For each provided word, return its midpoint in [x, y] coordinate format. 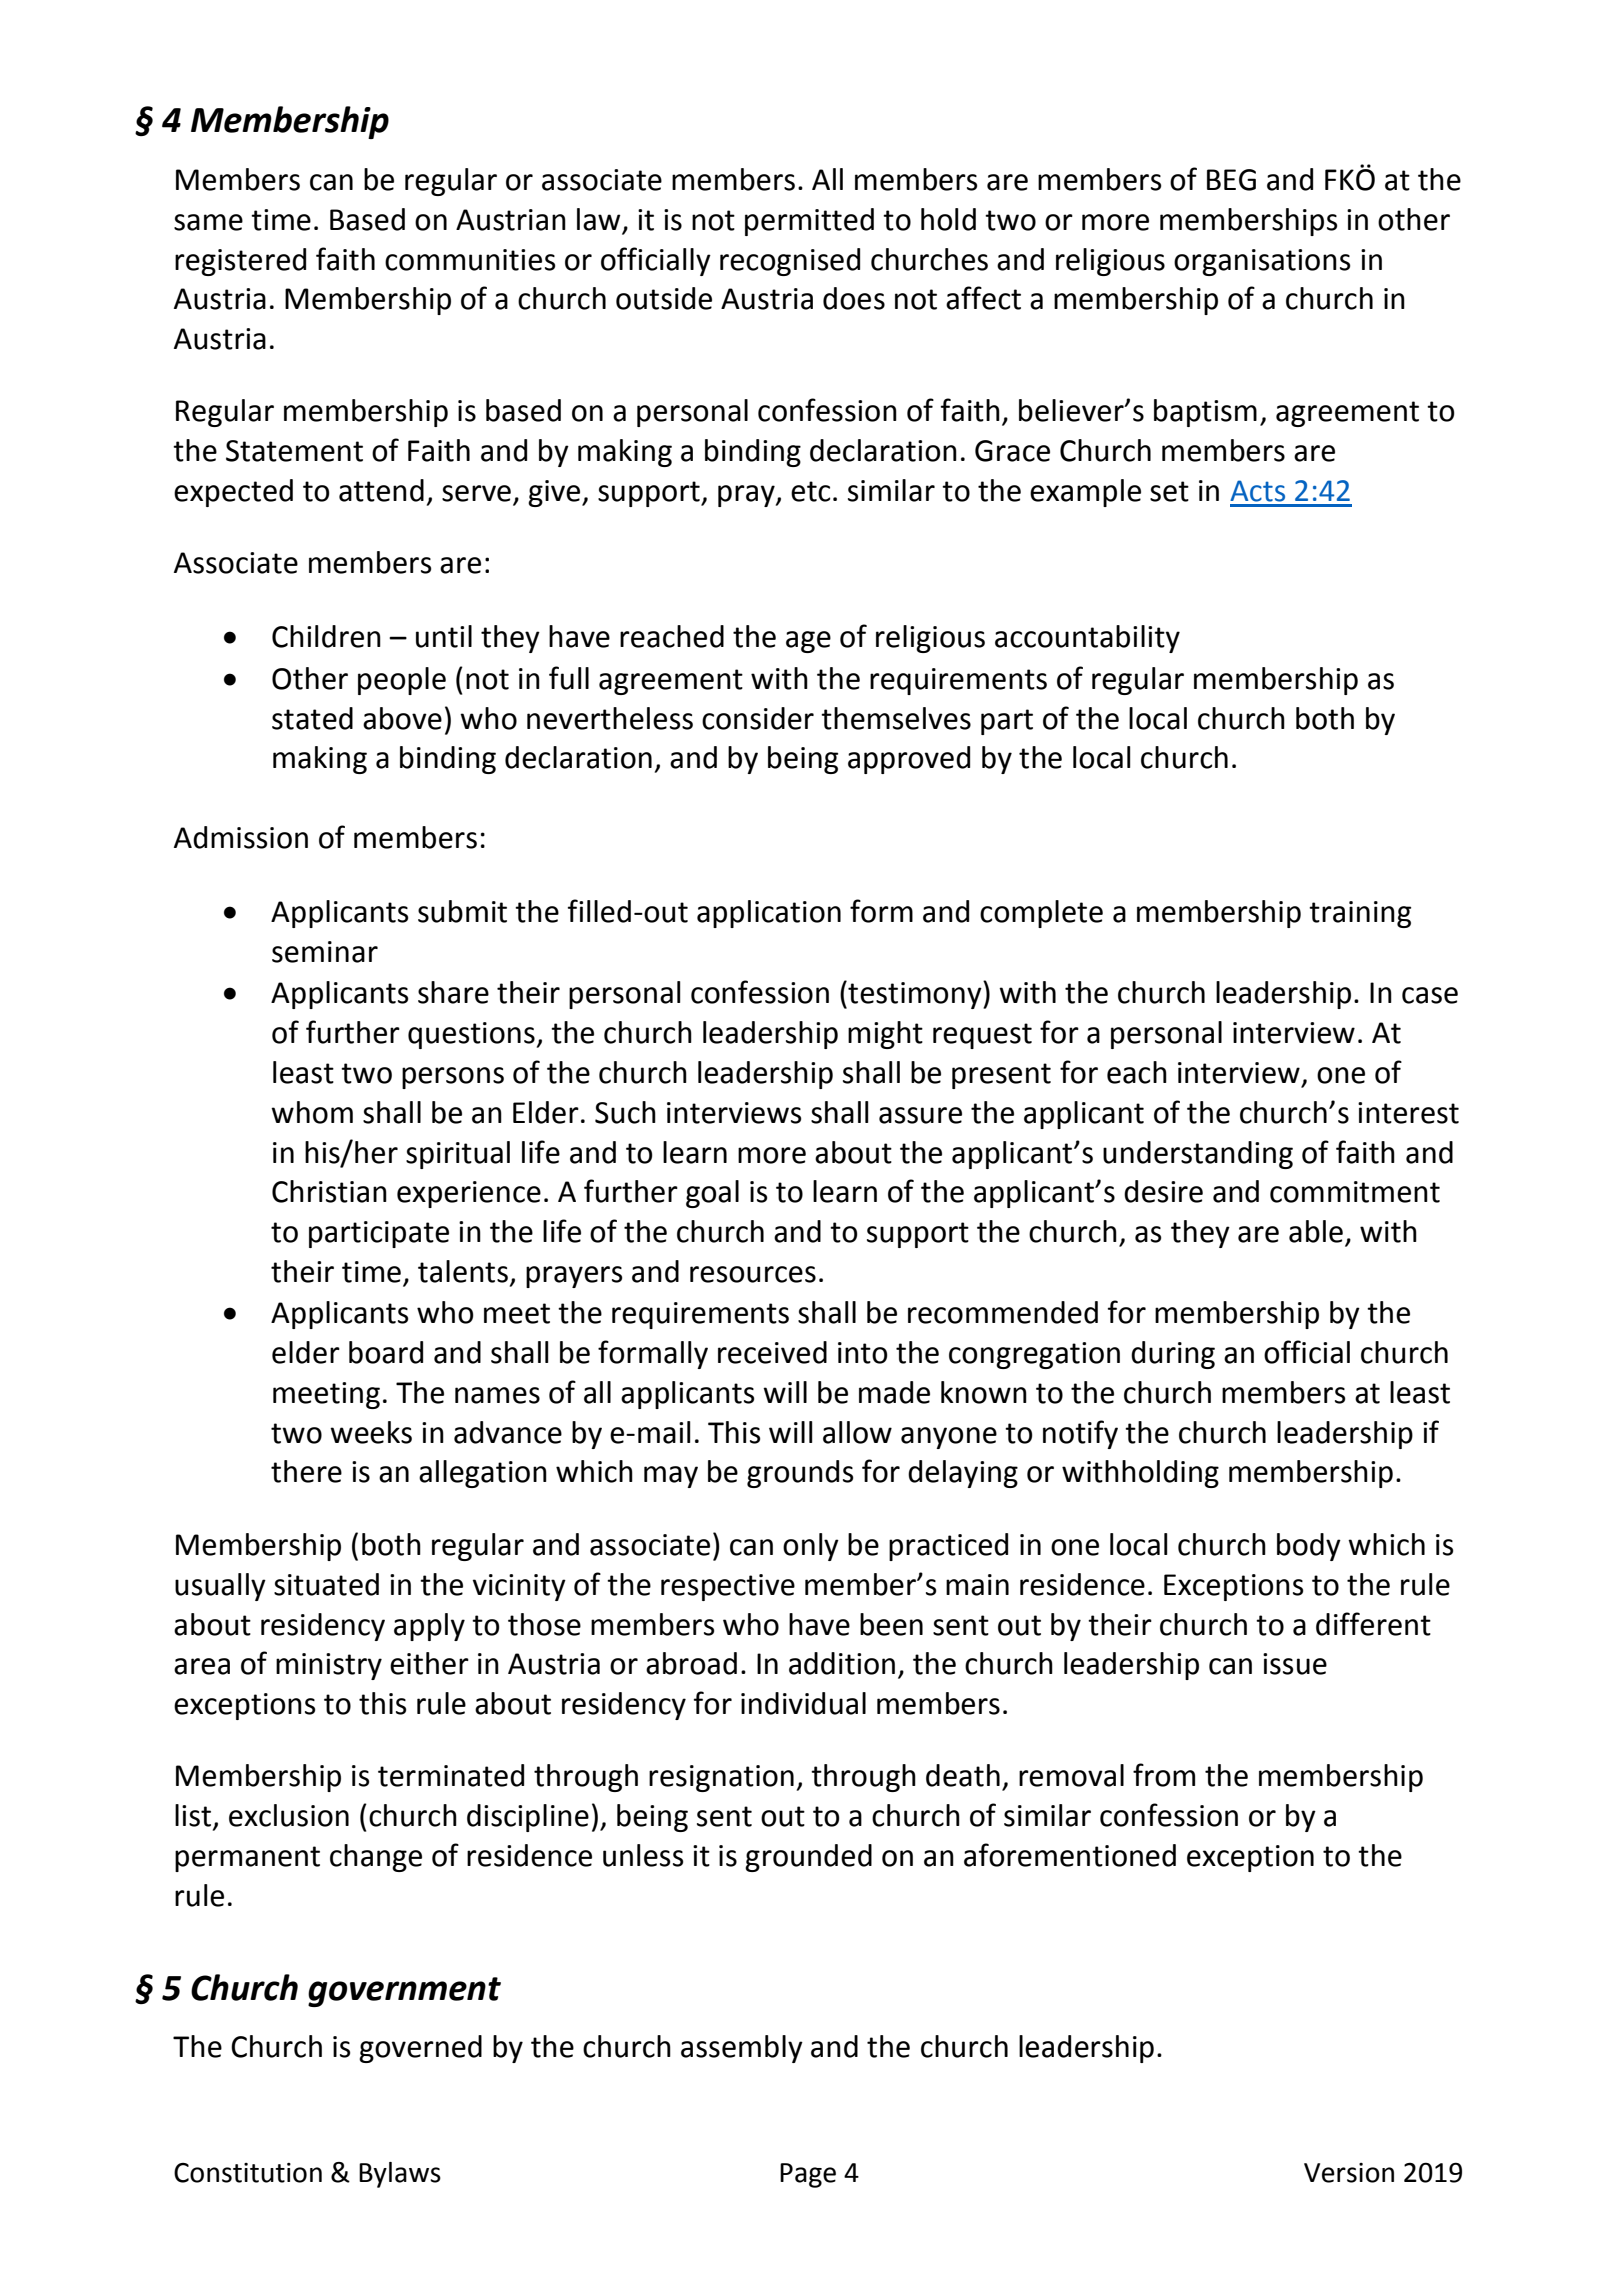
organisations [1262, 262]
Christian [329, 1191]
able [1316, 1231]
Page [808, 2175]
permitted [809, 222]
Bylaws [400, 2175]
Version [1349, 2173]
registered [240, 262]
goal [712, 1194]
